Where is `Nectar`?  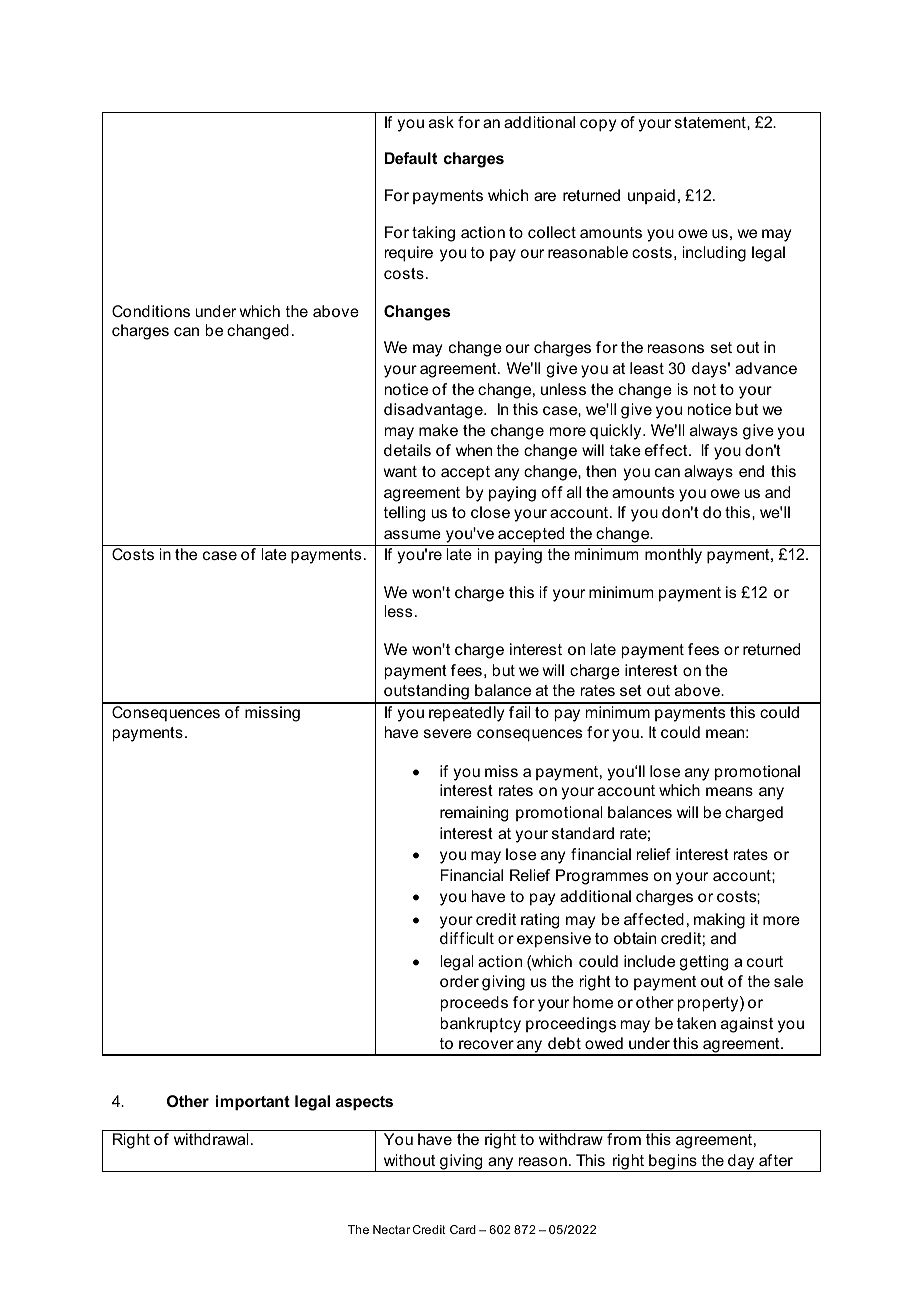
Nectar is located at coordinates (391, 1229).
